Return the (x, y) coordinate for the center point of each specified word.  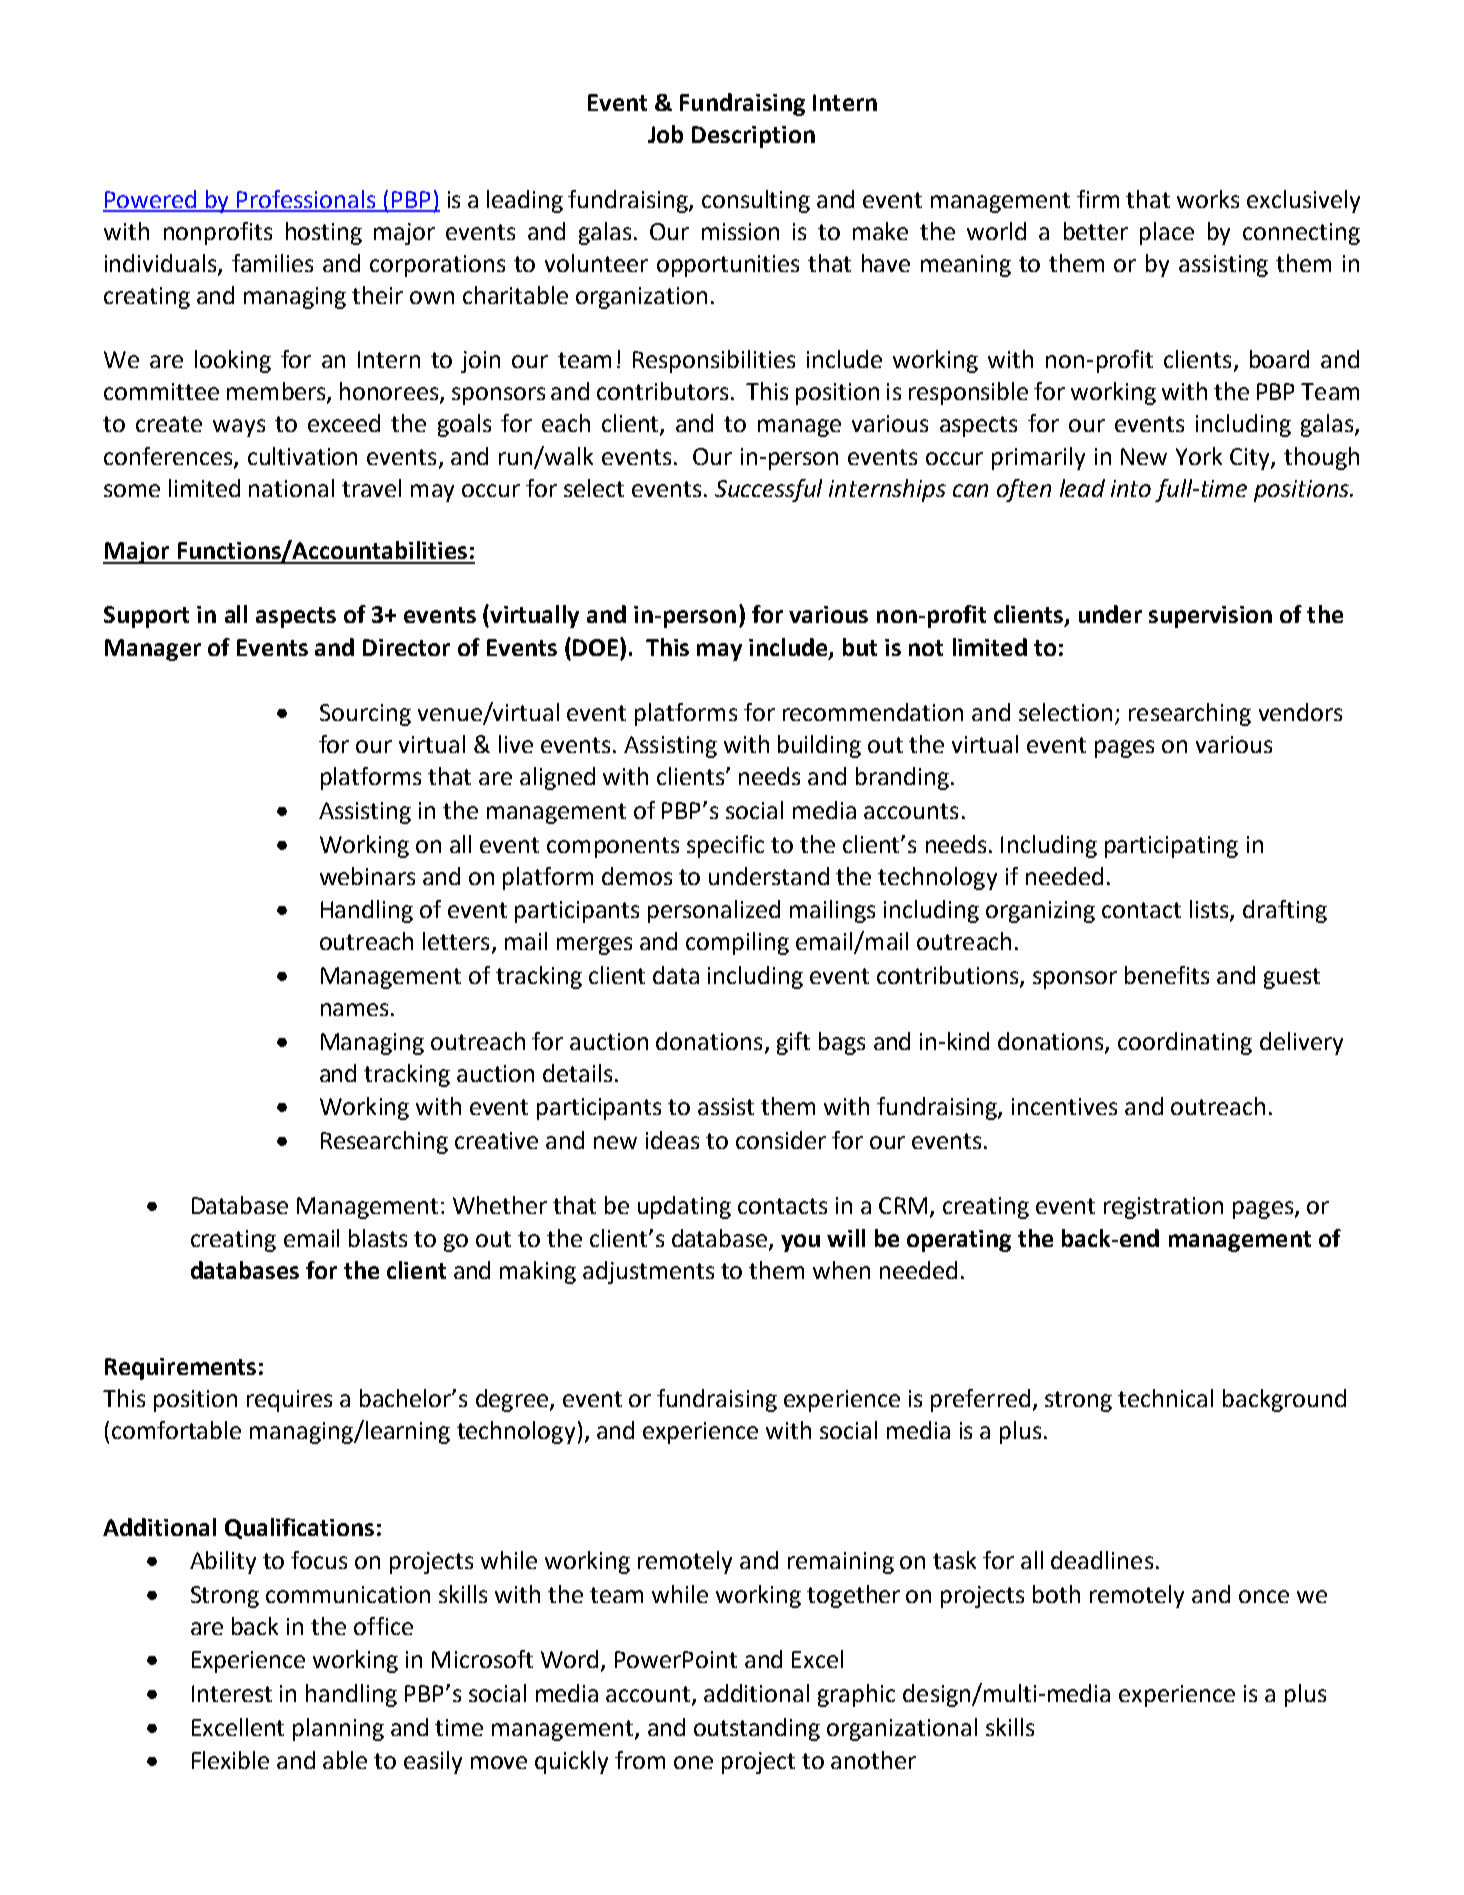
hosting (324, 233)
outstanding (757, 1729)
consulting (756, 201)
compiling (737, 943)
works (1208, 199)
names (354, 1009)
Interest (232, 1693)
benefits (1167, 975)
